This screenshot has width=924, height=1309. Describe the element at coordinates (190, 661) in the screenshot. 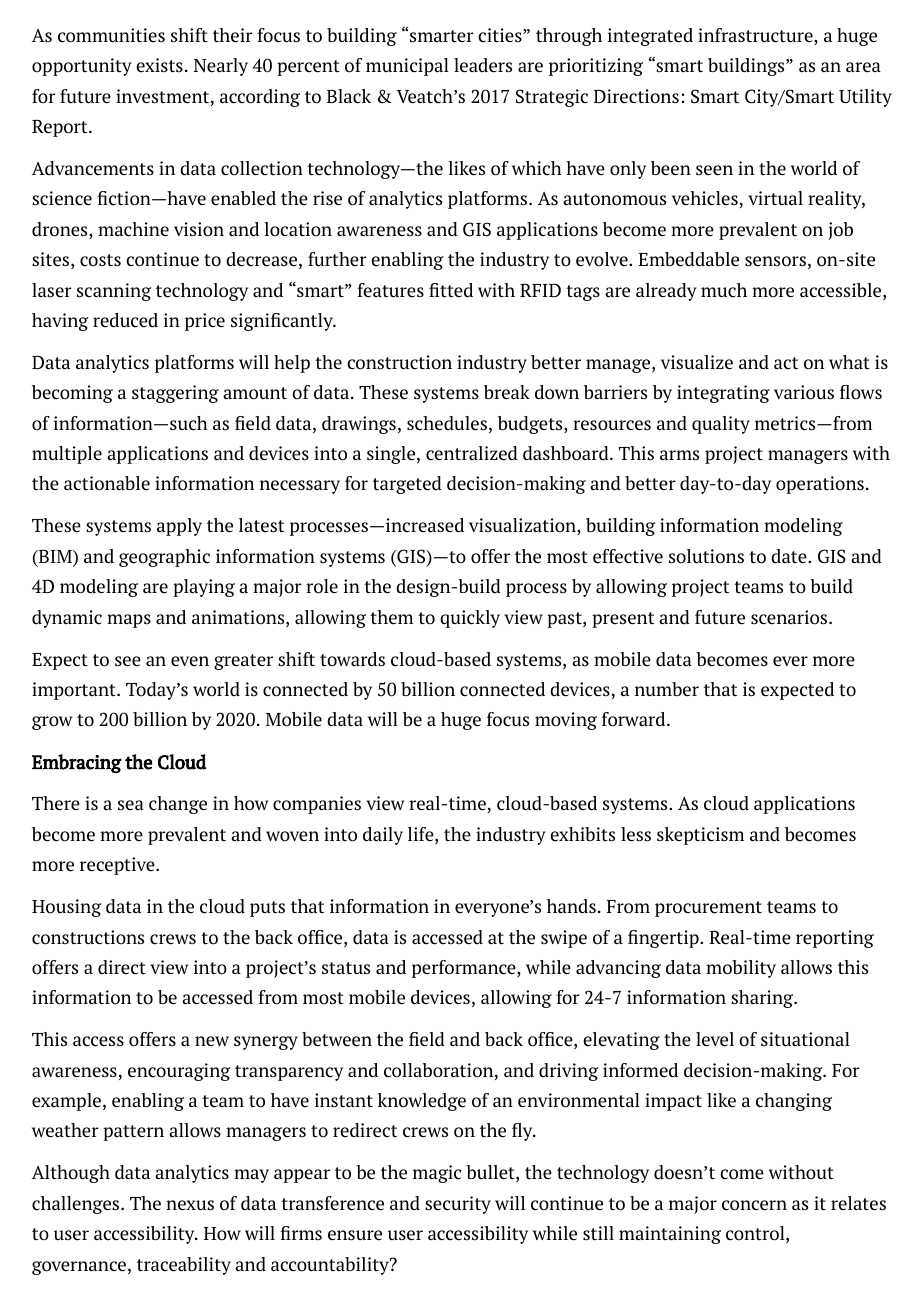

I see `even` at that location.
